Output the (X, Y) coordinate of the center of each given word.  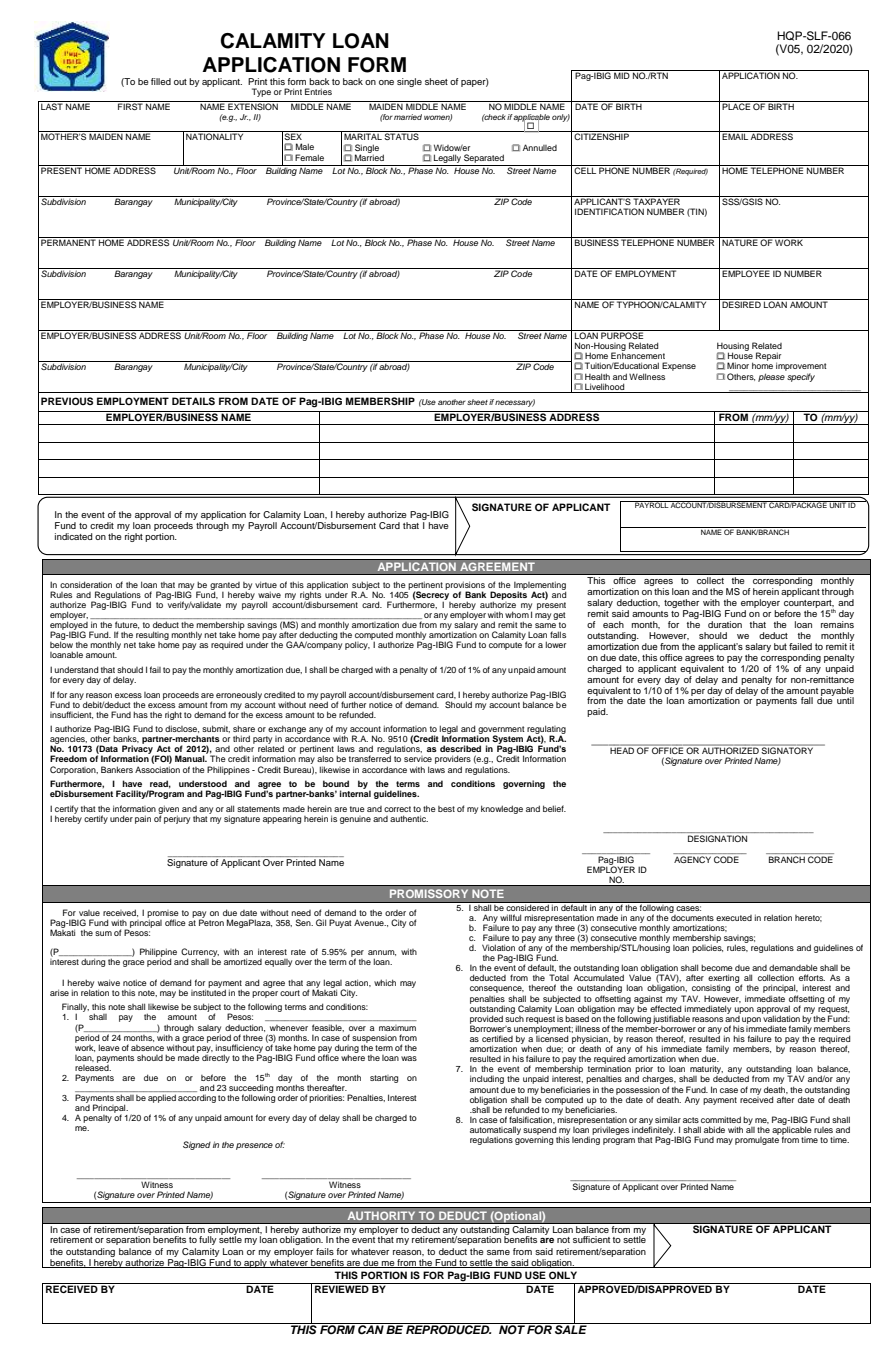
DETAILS (193, 401)
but (780, 646)
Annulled (540, 147)
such (514, 1017)
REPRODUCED (448, 1329)
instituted (208, 991)
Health (597, 376)
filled (161, 81)
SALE (571, 1329)
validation (781, 1017)
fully (208, 1240)
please (771, 377)
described (460, 748)
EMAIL (735, 136)
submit (216, 729)
